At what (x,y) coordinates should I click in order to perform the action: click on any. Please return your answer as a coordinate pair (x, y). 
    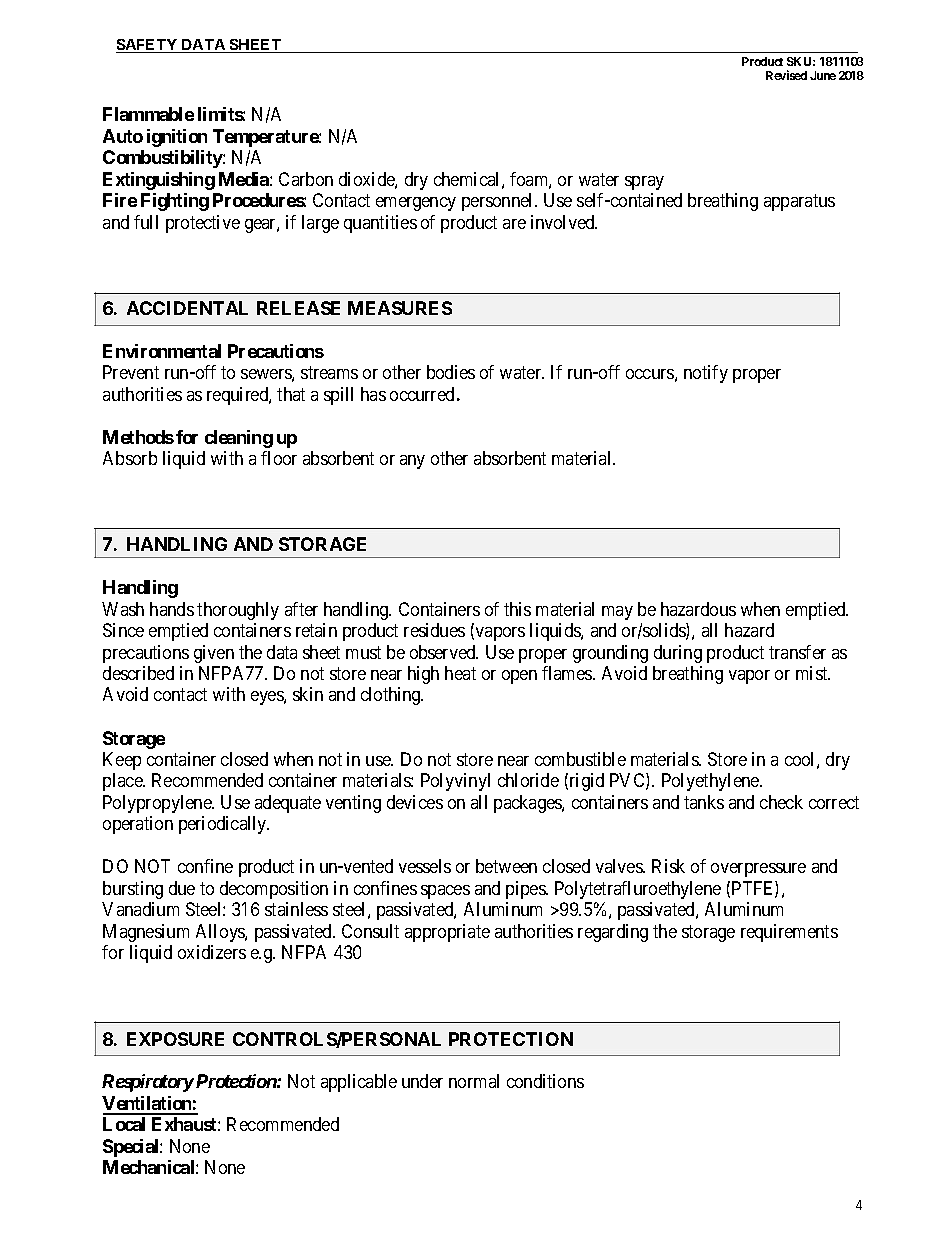
    Looking at the image, I should click on (412, 462).
